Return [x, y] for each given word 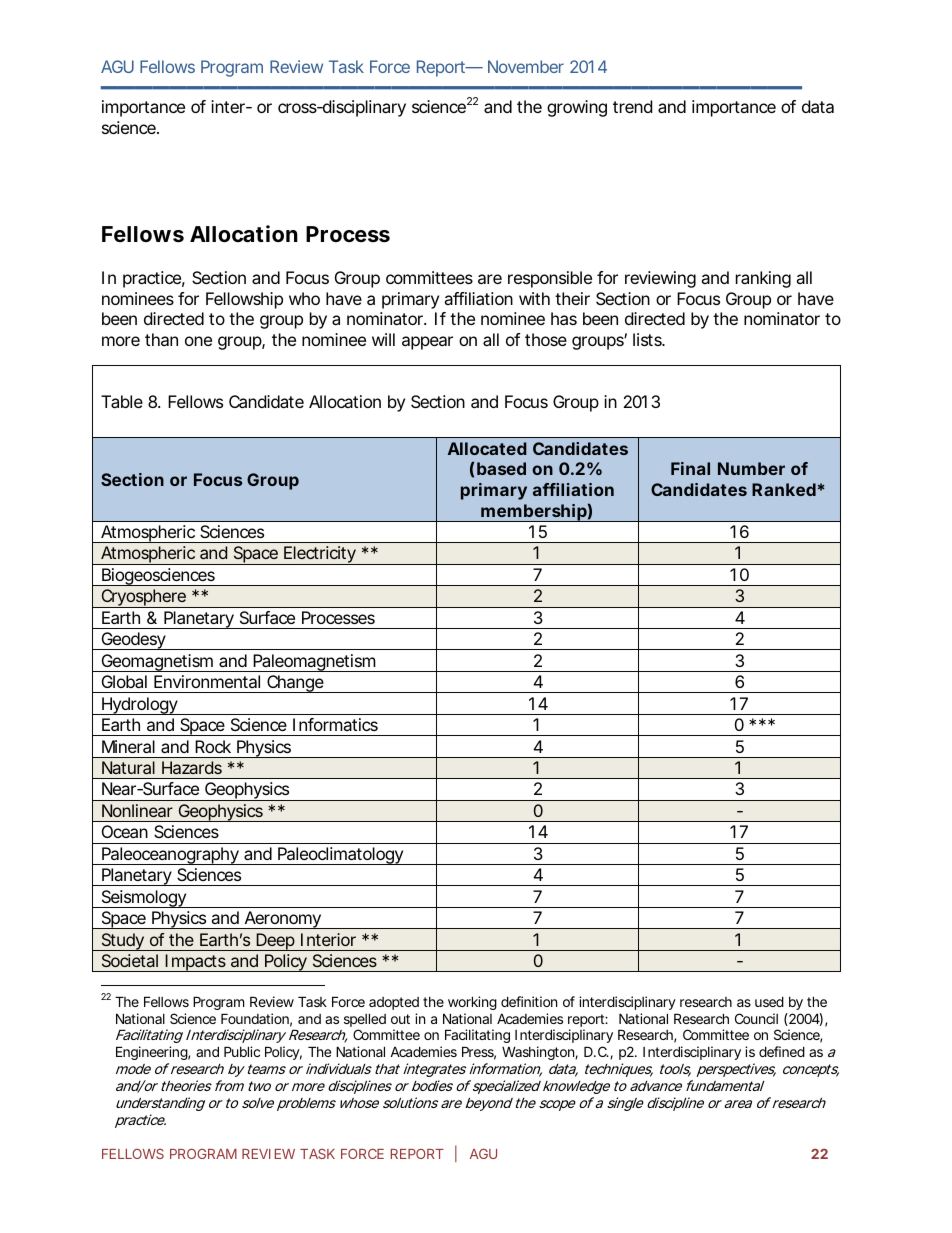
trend [632, 106]
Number [751, 468]
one [198, 341]
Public [242, 1051]
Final [690, 468]
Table [122, 401]
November [526, 66]
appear [427, 343]
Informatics [335, 724]
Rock [213, 746]
